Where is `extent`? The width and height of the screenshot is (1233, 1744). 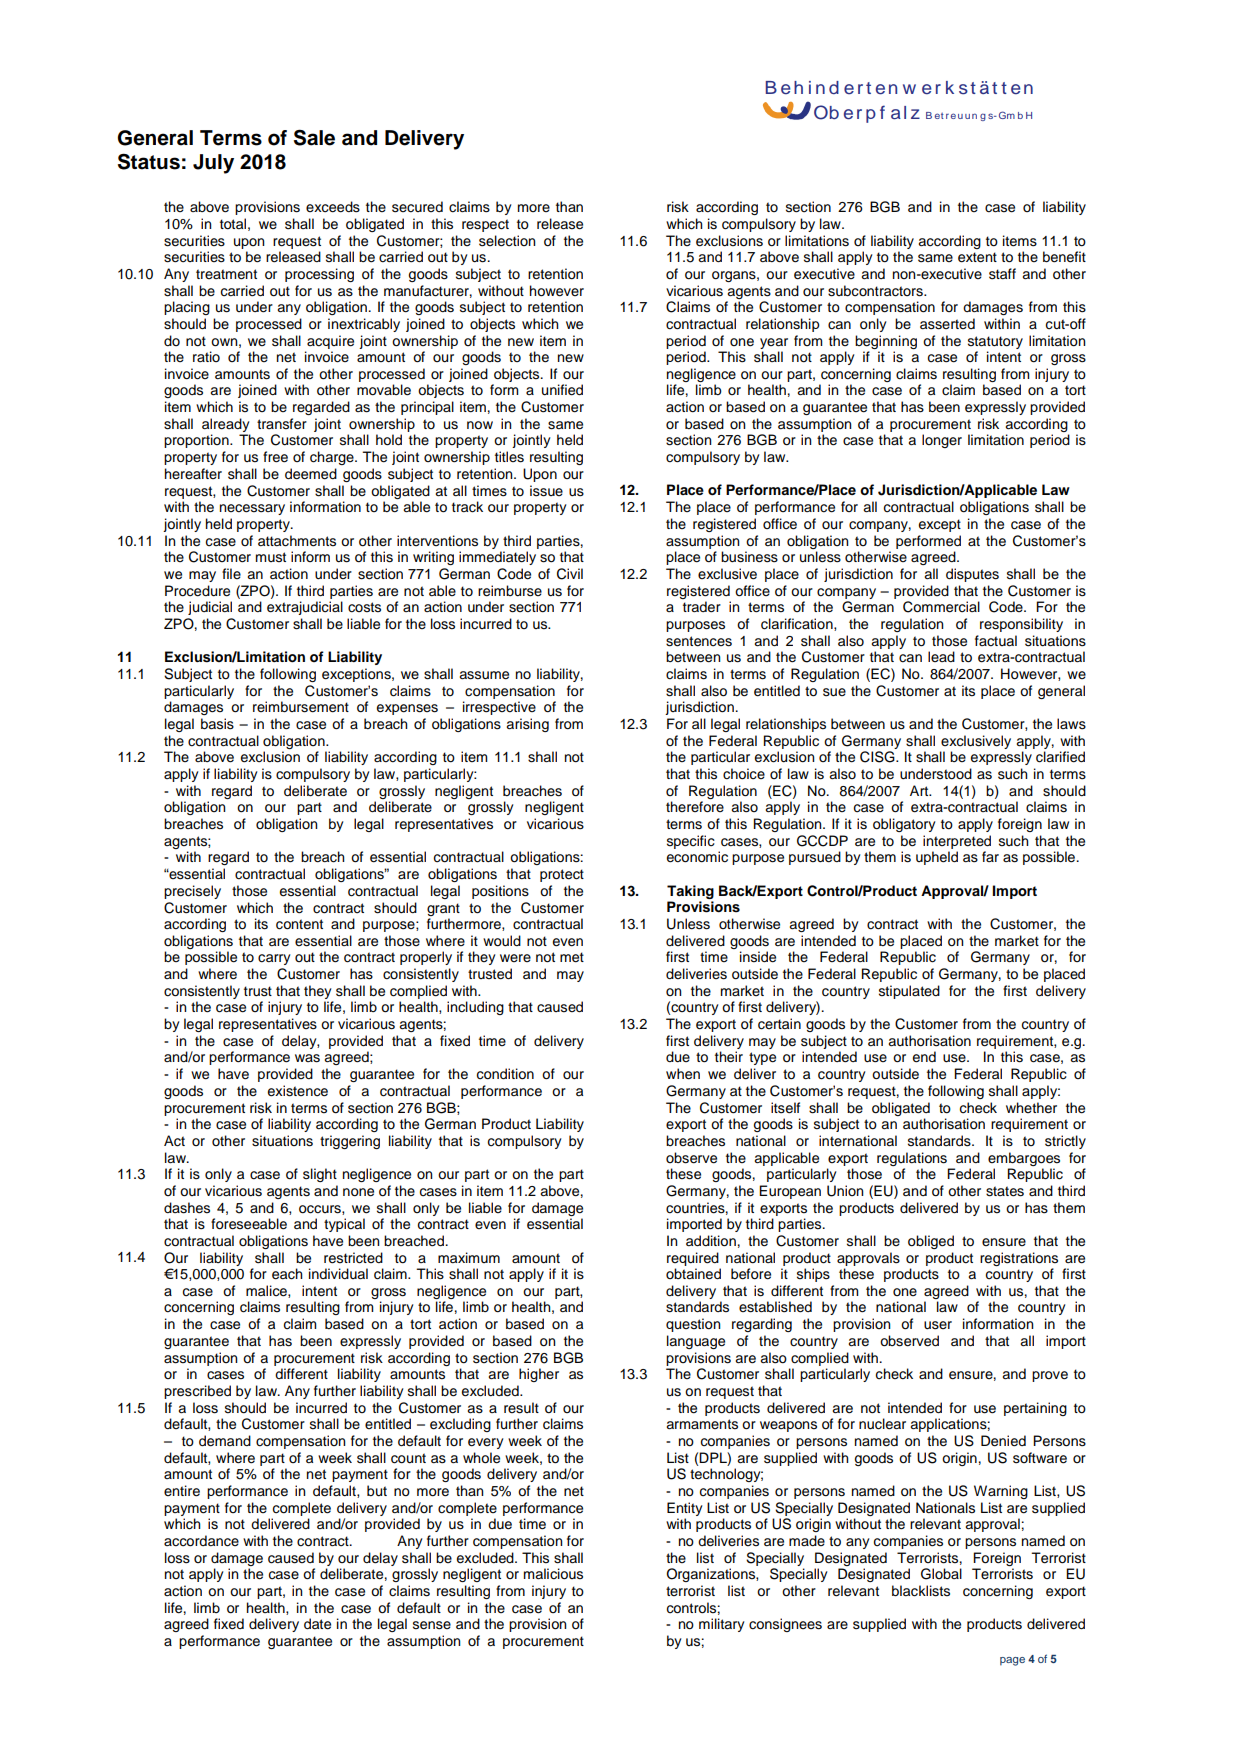 extent is located at coordinates (977, 257).
